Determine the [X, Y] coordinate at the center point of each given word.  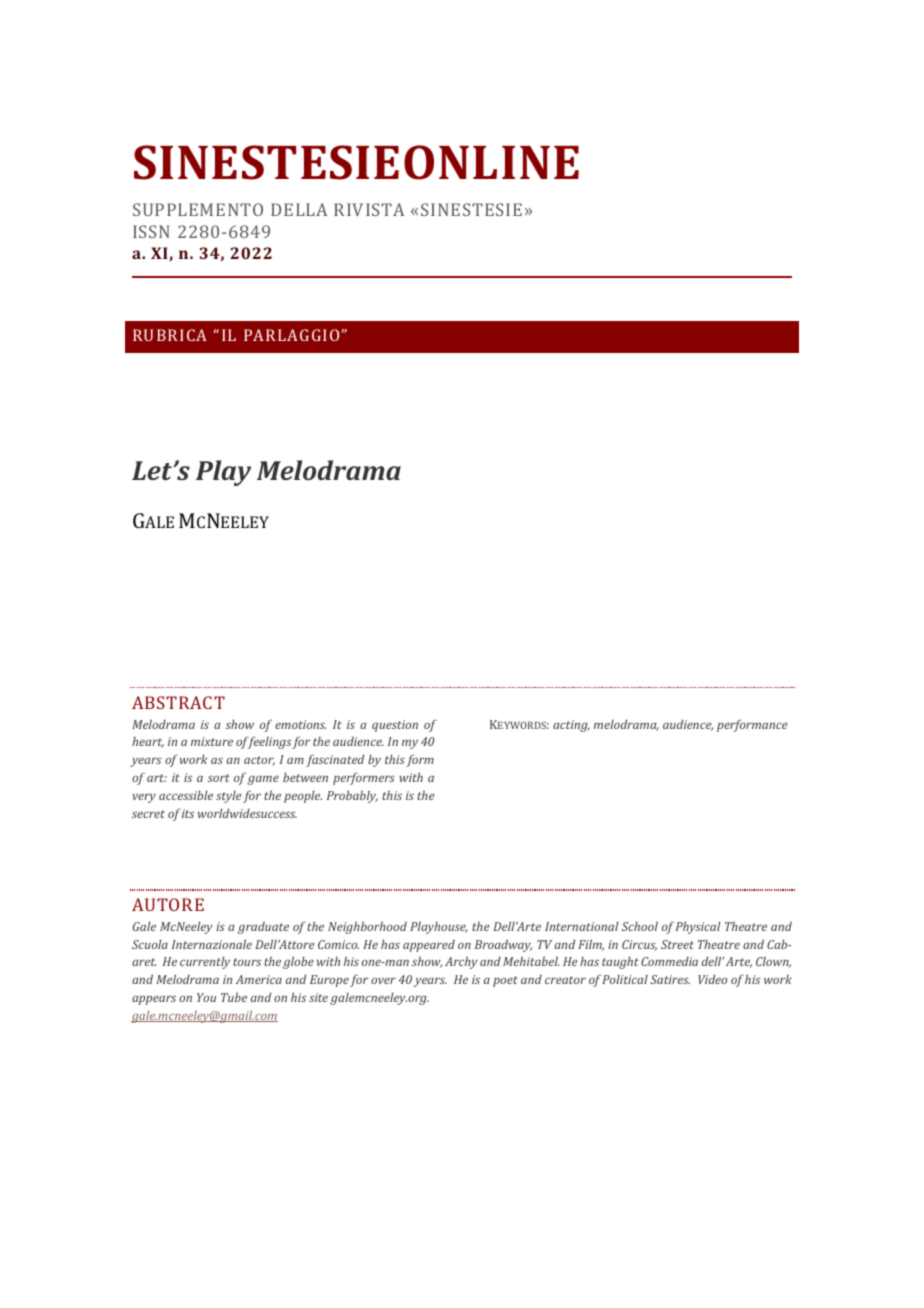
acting [571, 726]
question [395, 726]
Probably [352, 797]
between [305, 777]
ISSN [151, 231]
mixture [212, 741]
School [640, 926]
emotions [300, 724]
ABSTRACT [178, 702]
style [228, 797]
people [303, 797]
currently [205, 963]
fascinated [335, 760]
